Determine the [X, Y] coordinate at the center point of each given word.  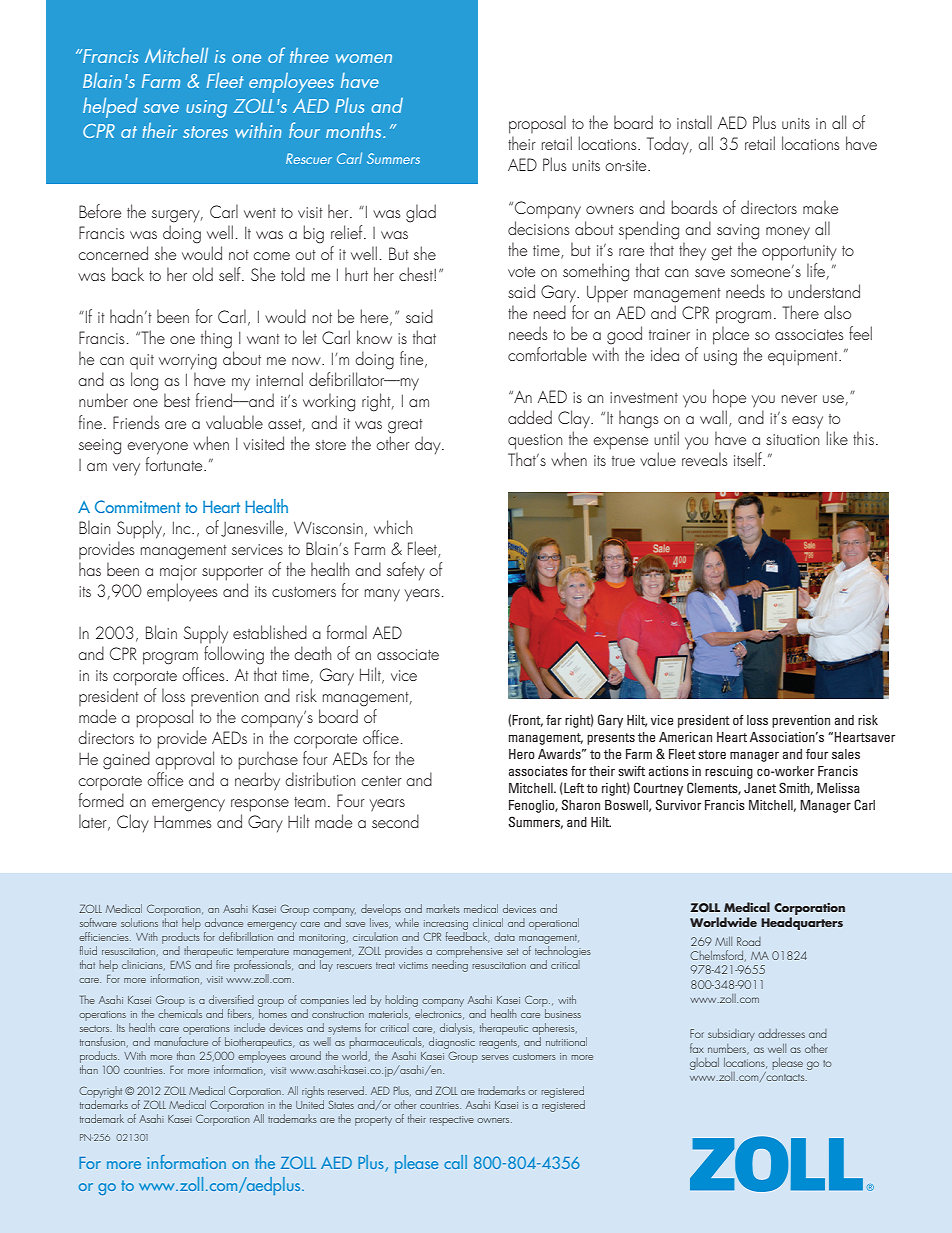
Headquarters [802, 923]
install [694, 122]
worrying [188, 362]
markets [443, 908]
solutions [139, 922]
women [364, 58]
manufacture [181, 1040]
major [178, 573]
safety [406, 571]
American [685, 737]
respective [452, 1121]
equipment [804, 358]
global [704, 1064]
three [309, 55]
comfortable [547, 354]
